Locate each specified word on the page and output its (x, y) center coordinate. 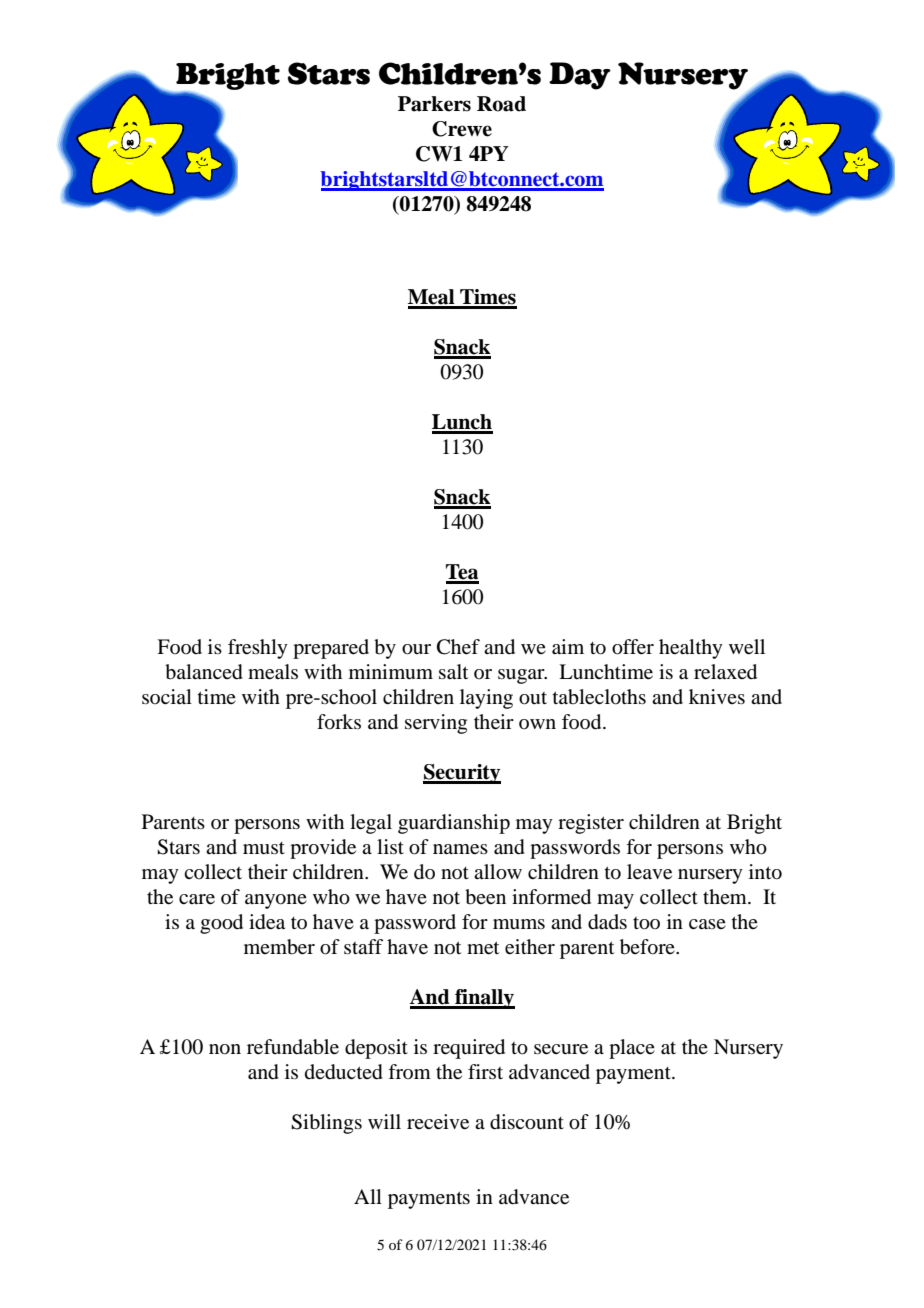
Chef (458, 647)
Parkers (434, 104)
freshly (258, 649)
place (632, 1049)
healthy (691, 649)
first (485, 1071)
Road (501, 104)
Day (580, 76)
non (225, 1049)
